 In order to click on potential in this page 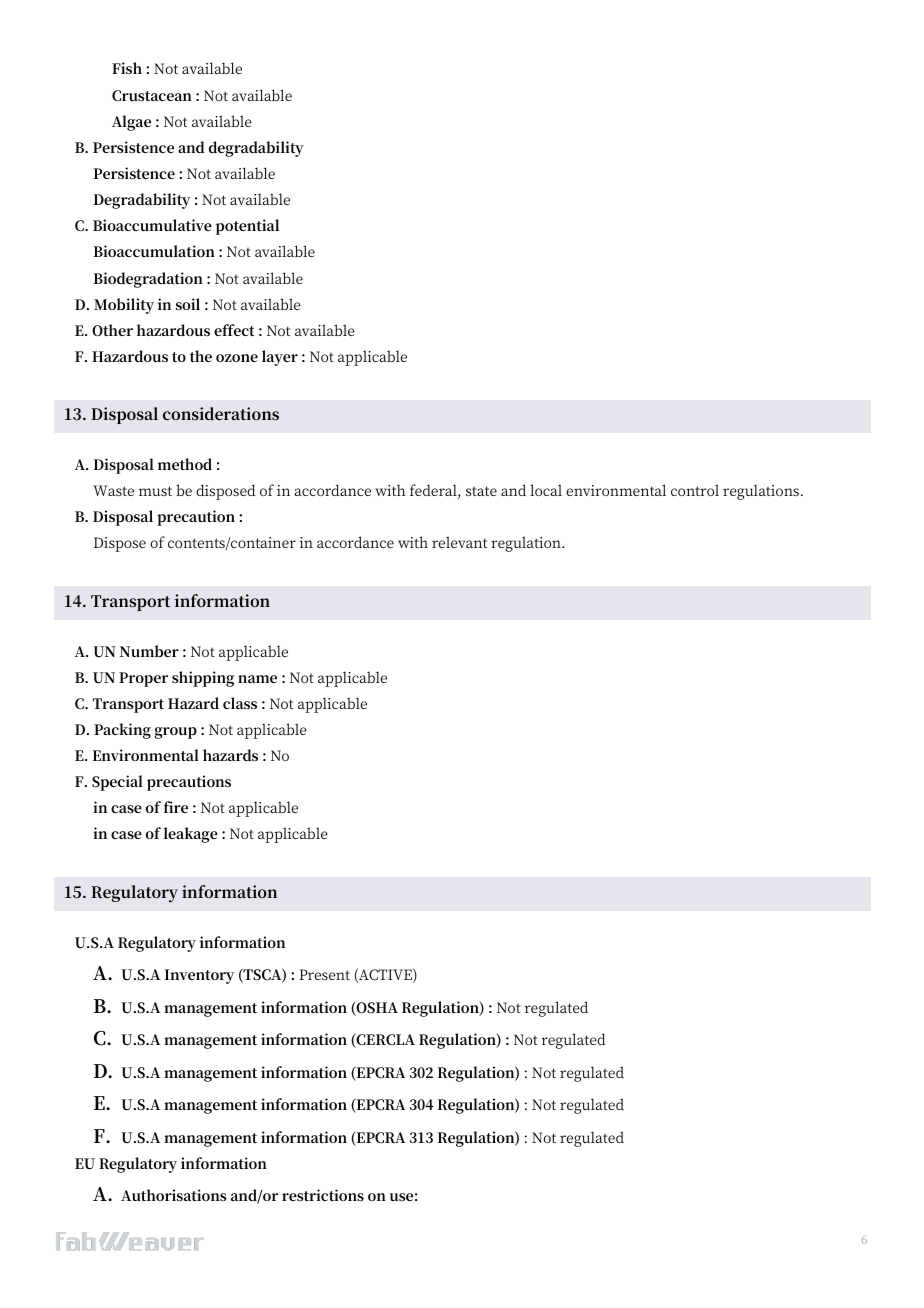, I will do `click(247, 227)`.
